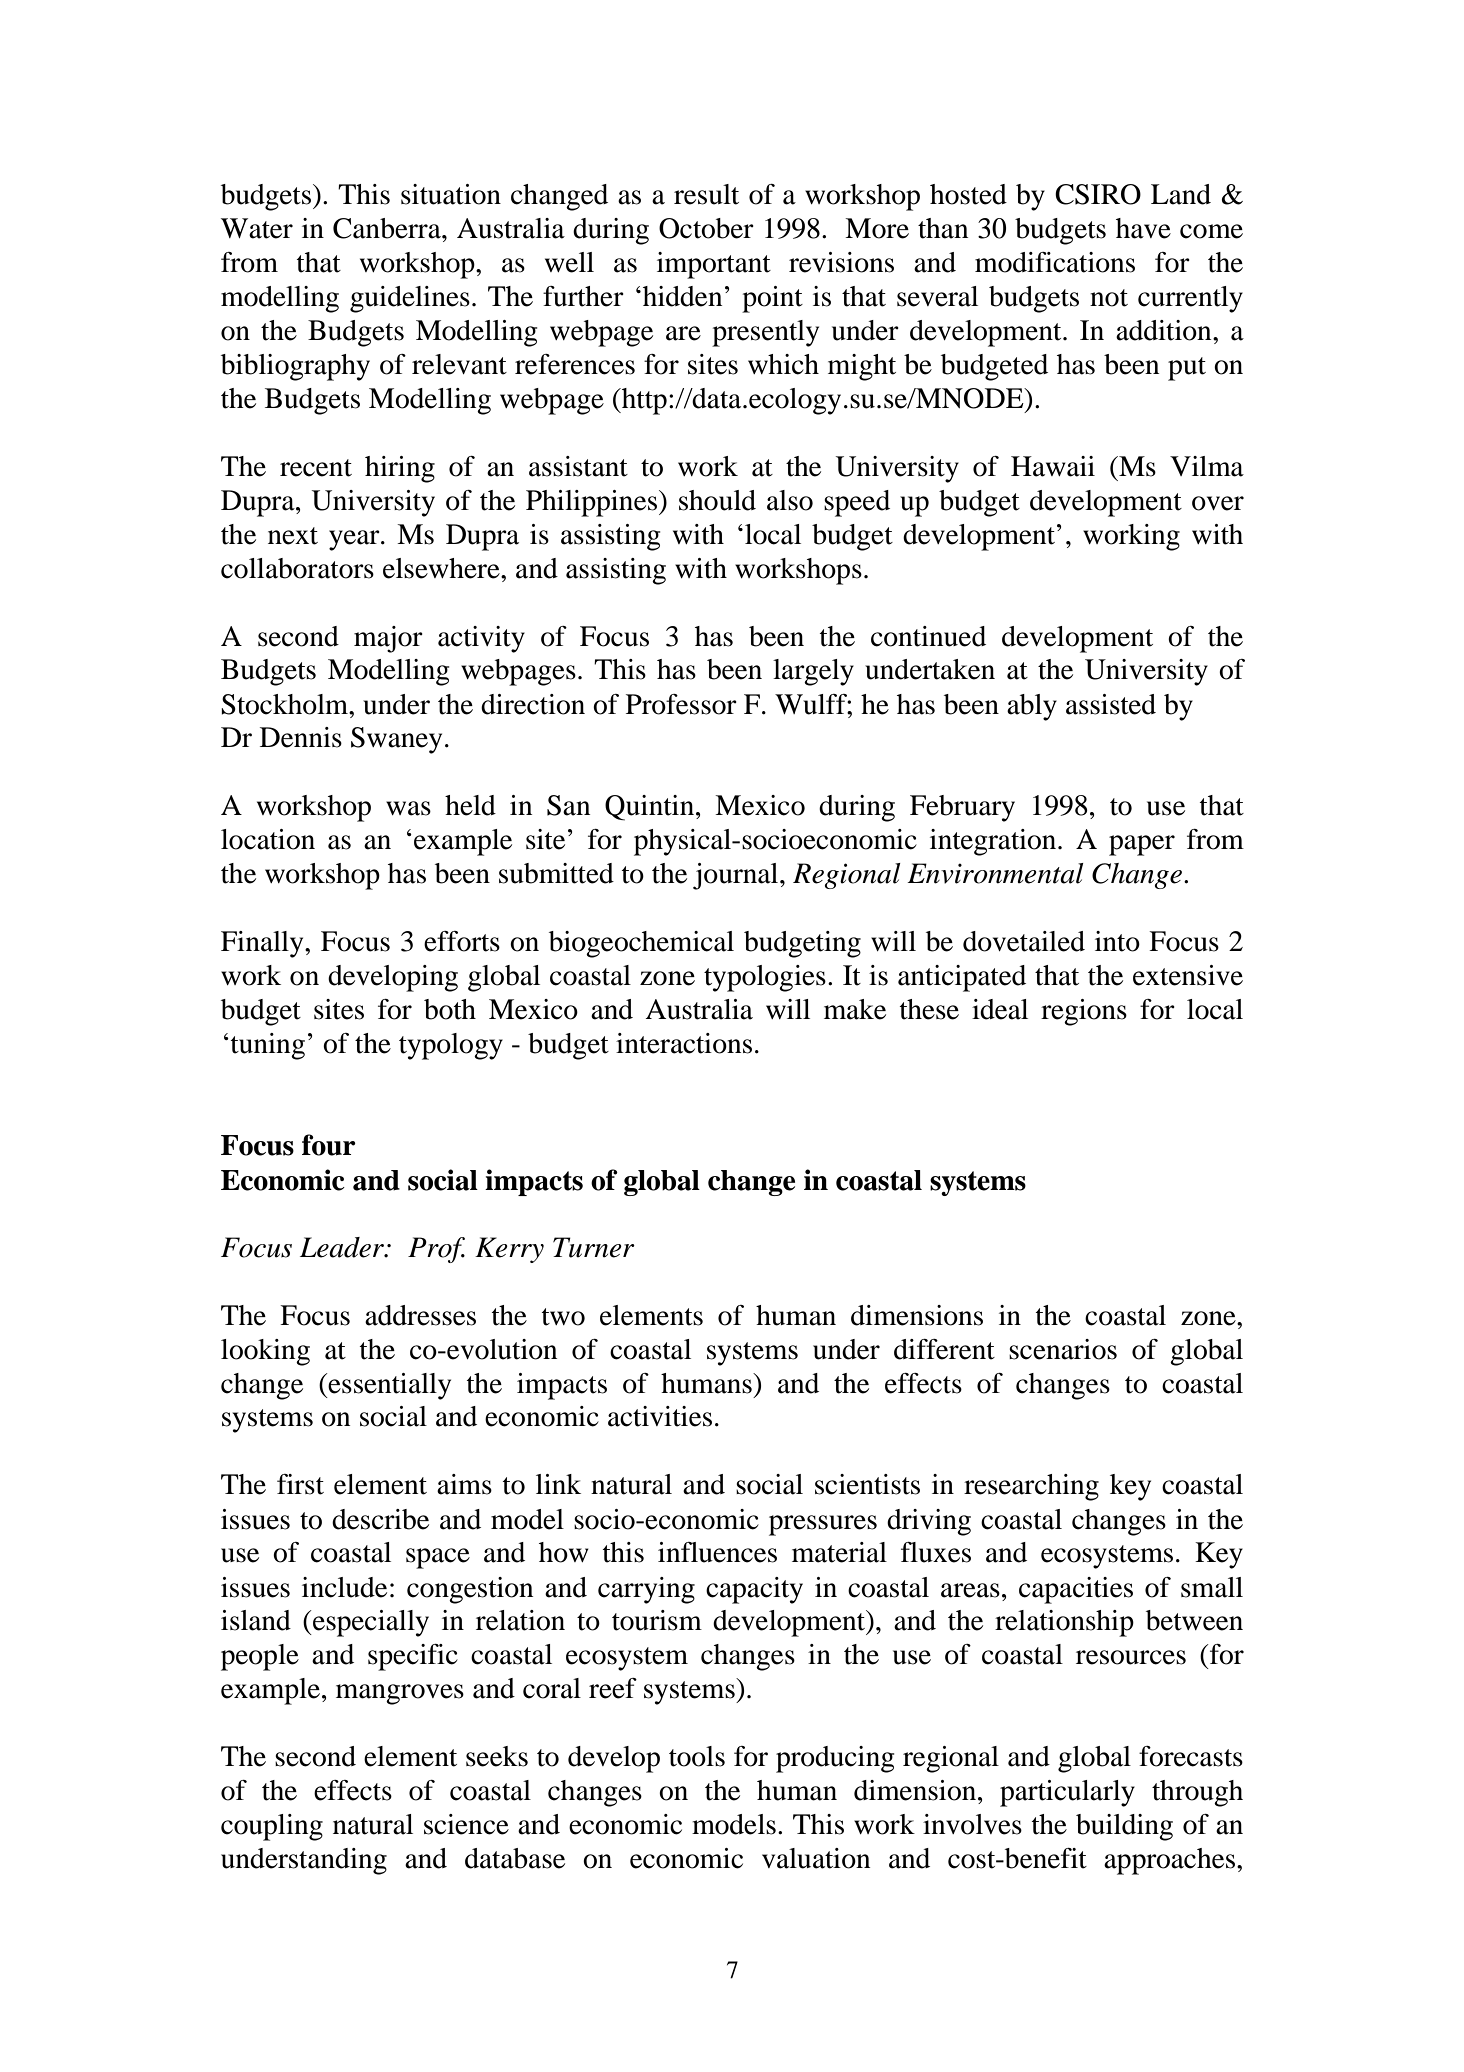 The image size is (1464, 2072). What do you see at coordinates (466, 1824) in the image?
I see `science` at bounding box center [466, 1824].
